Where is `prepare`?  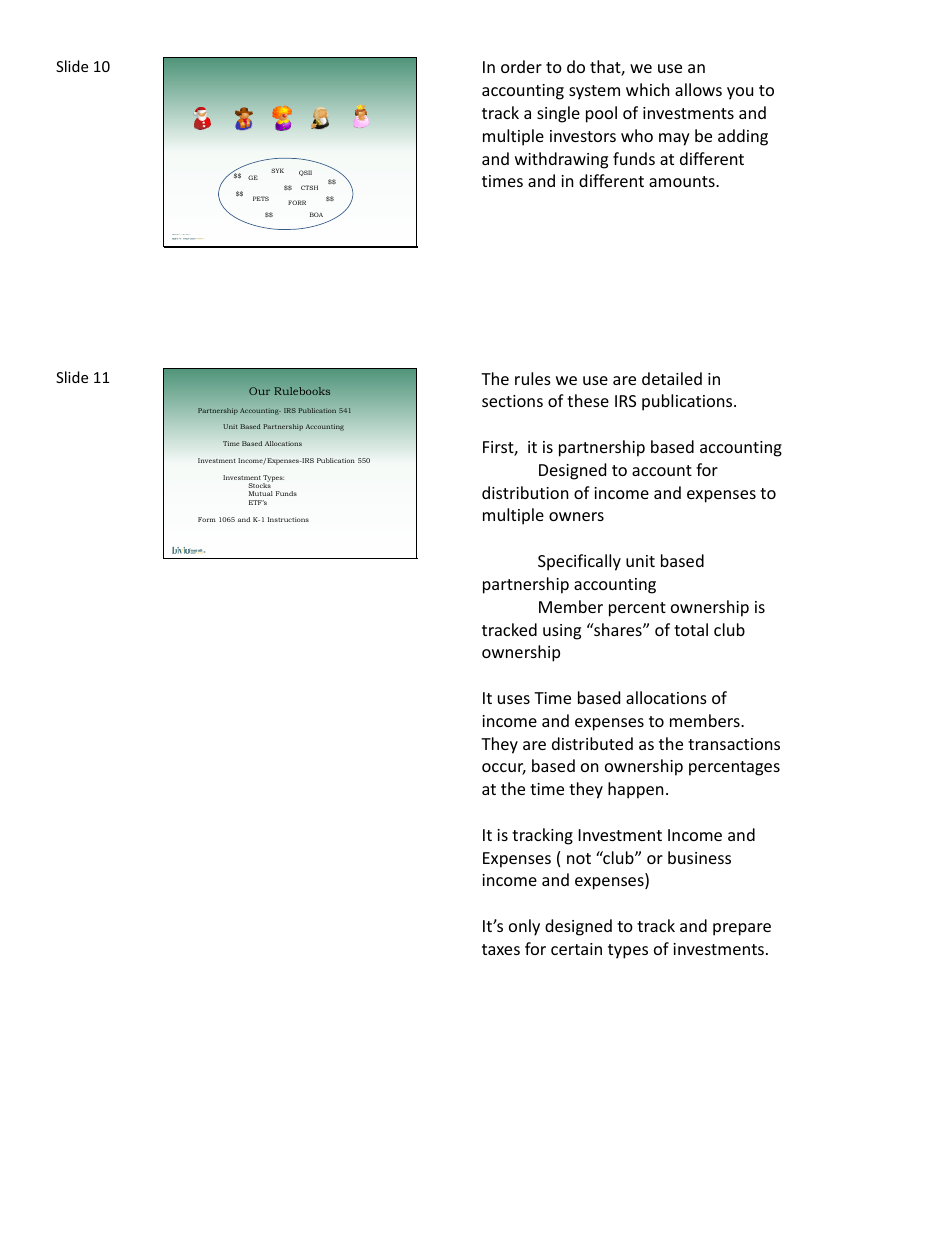 prepare is located at coordinates (742, 929).
